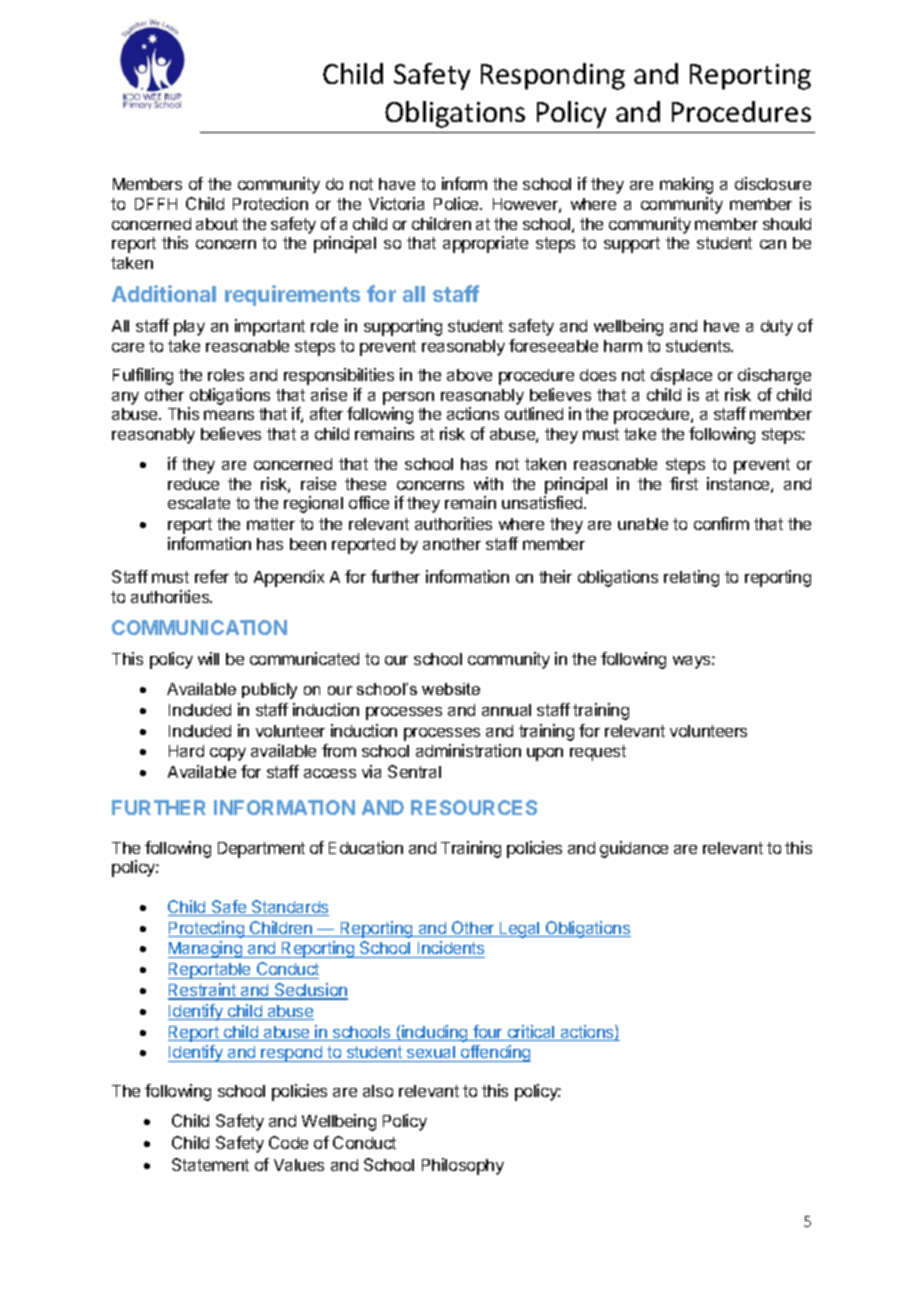 The image size is (924, 1308). What do you see at coordinates (199, 503) in the page?
I see `escalate` at bounding box center [199, 503].
